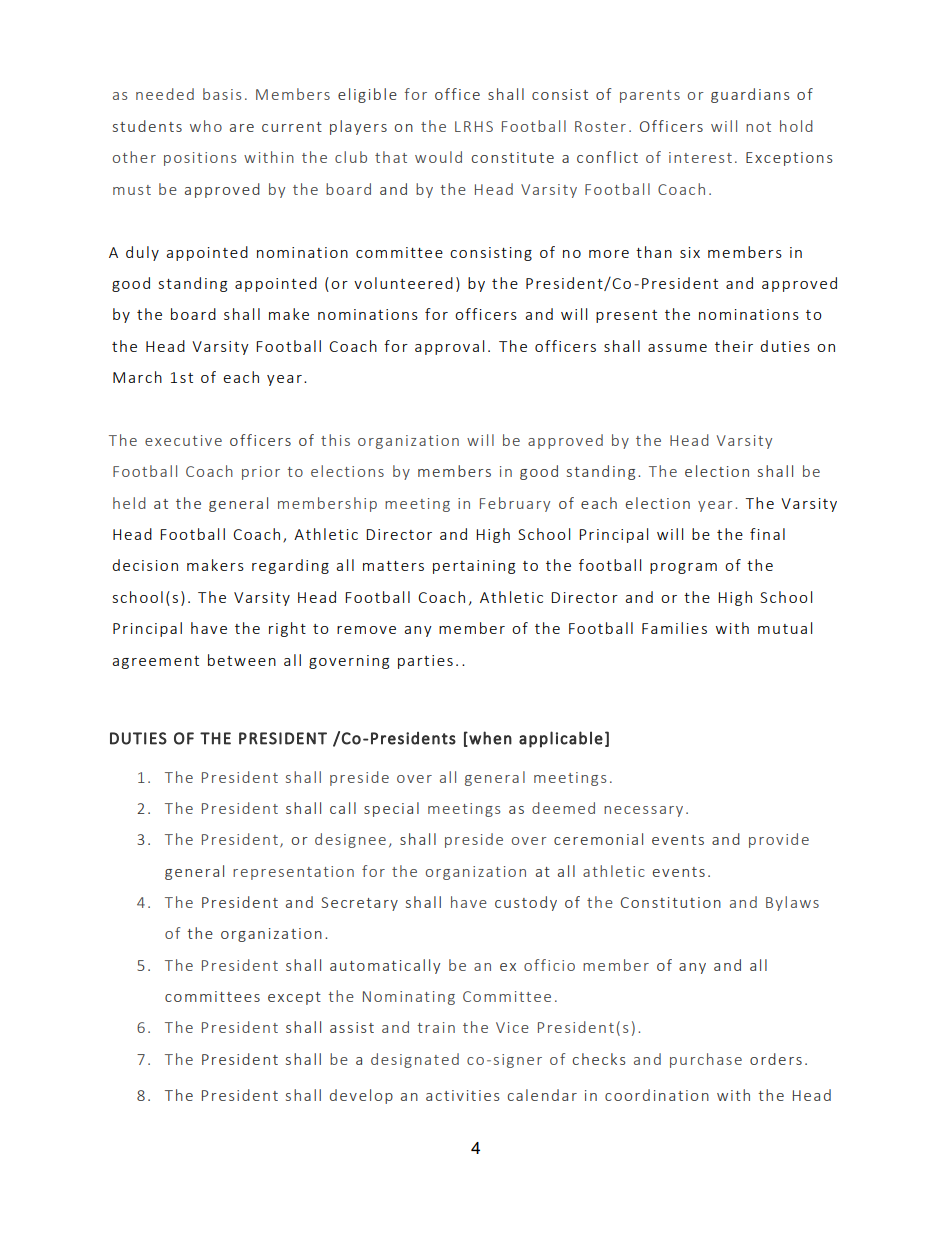 The image size is (952, 1233). Describe the element at coordinates (489, 738) in the screenshot. I see `when` at that location.
